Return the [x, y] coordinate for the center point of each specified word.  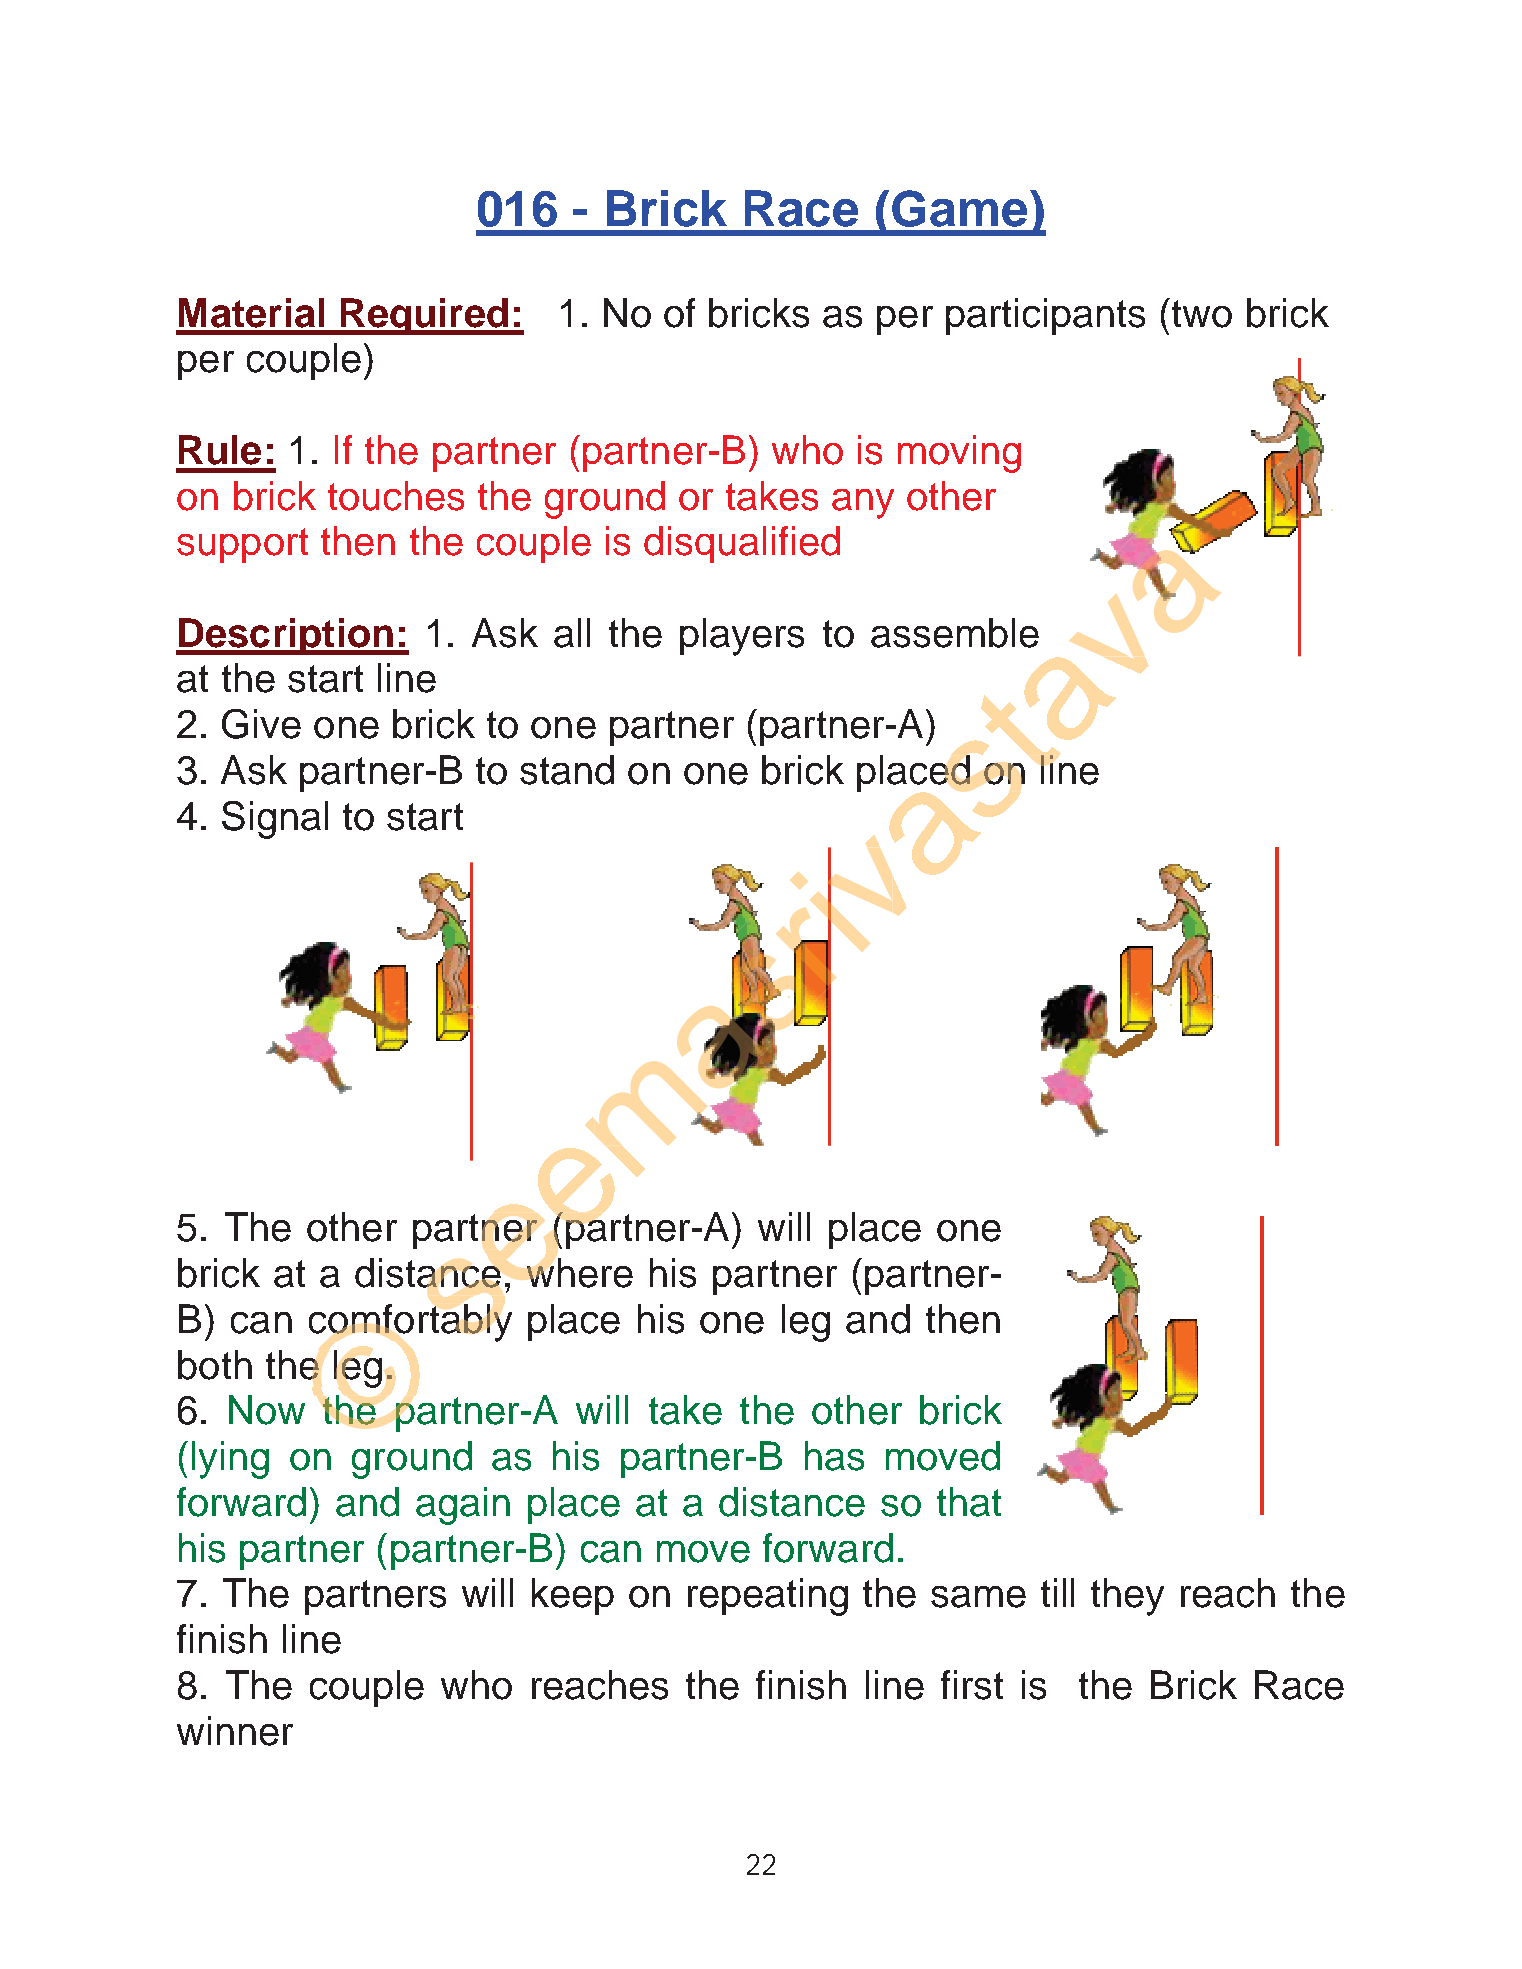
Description [286, 636]
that [969, 1502]
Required [424, 316]
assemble [955, 633]
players [742, 637]
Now [267, 1410]
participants [1045, 316]
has [834, 1456]
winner [235, 1731]
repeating [768, 1597]
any [863, 504]
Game [959, 208]
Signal [275, 820]
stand [567, 770]
